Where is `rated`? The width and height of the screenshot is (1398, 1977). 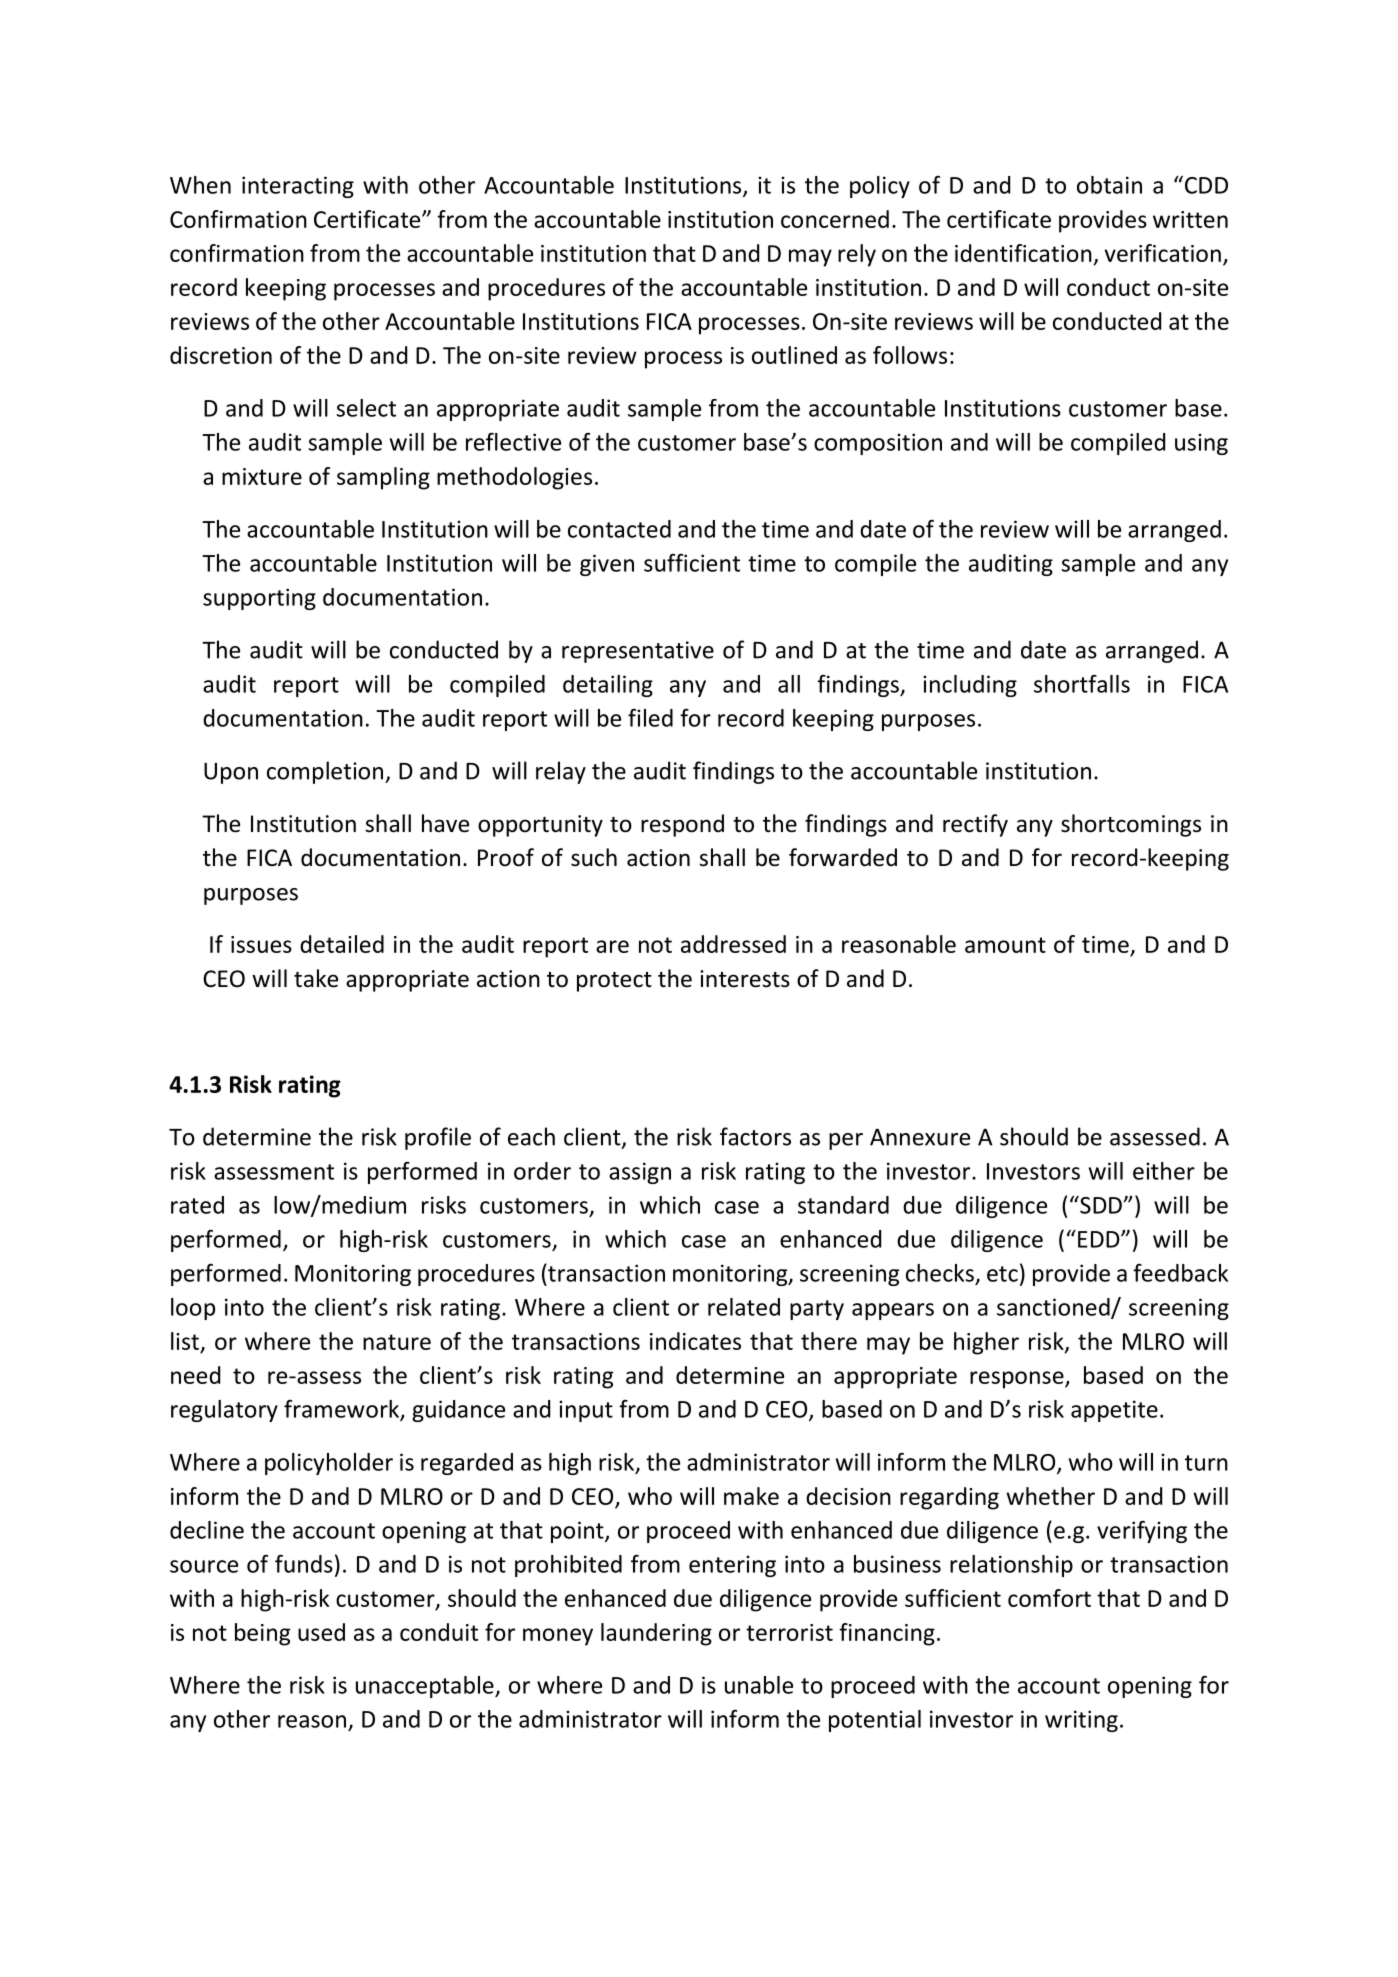
rated is located at coordinates (197, 1205).
